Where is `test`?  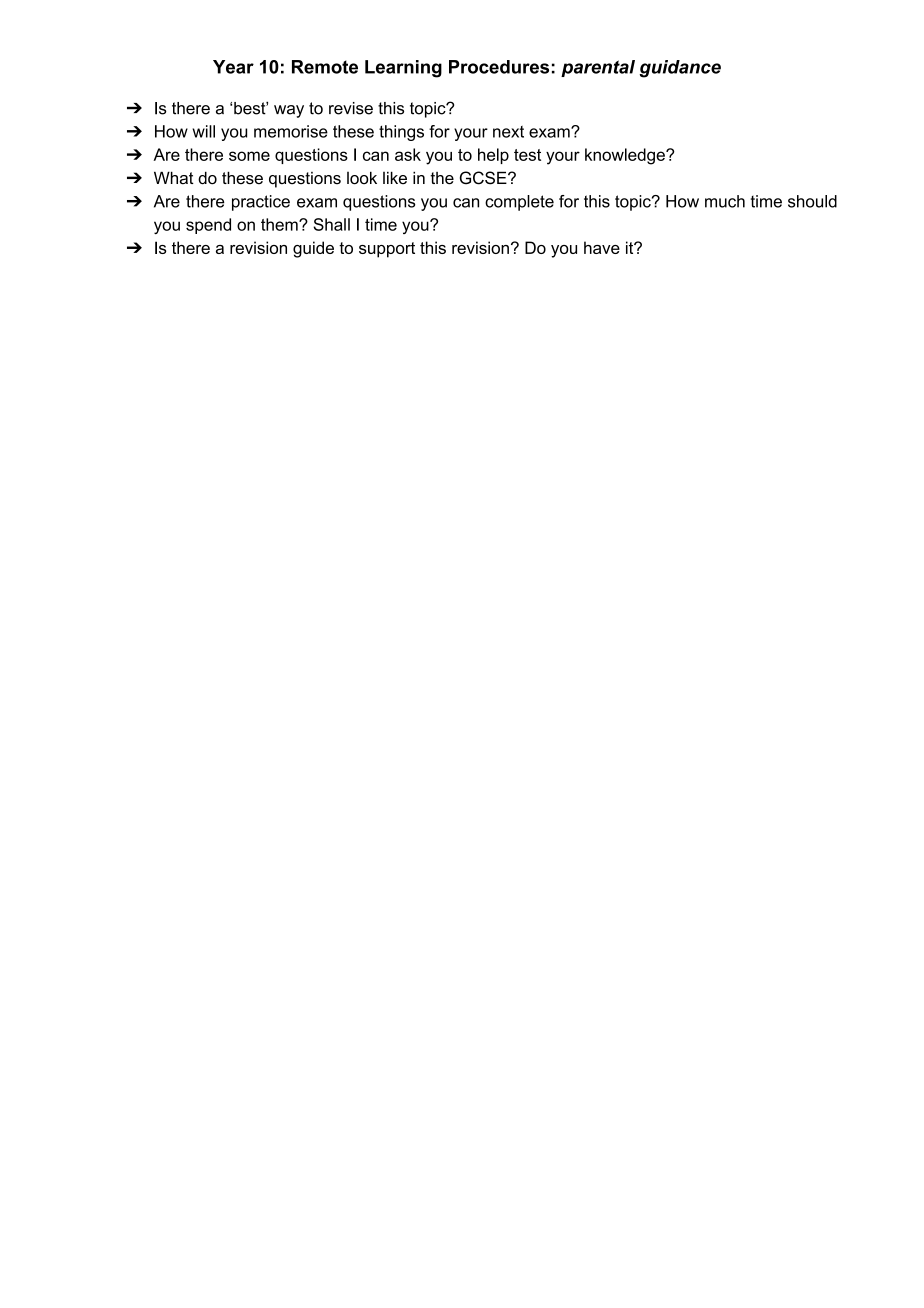
test is located at coordinates (527, 155).
